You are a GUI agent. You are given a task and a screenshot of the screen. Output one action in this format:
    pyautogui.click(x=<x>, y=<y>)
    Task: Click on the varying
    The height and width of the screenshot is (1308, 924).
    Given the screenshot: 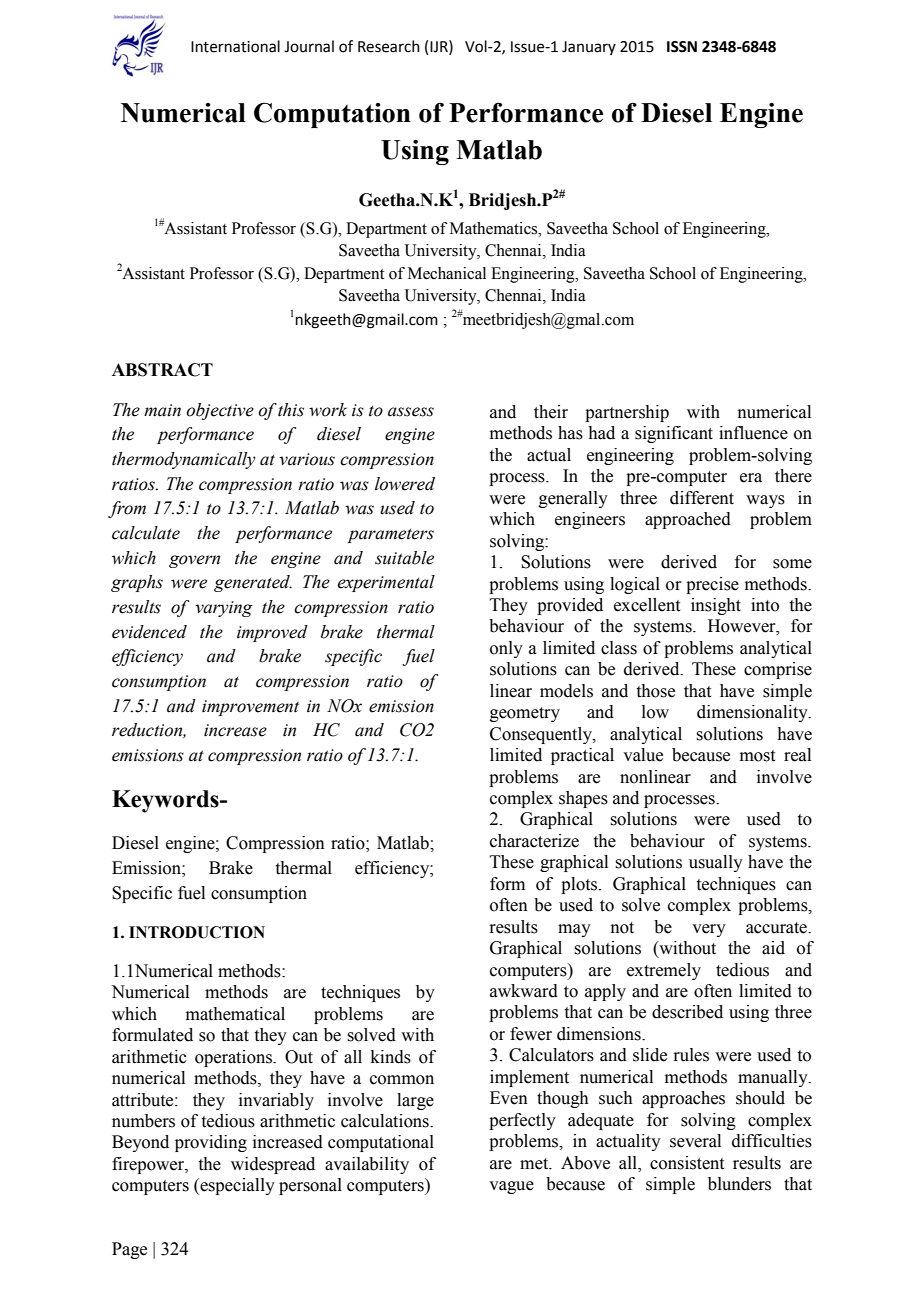 What is the action you would take?
    pyautogui.click(x=224, y=609)
